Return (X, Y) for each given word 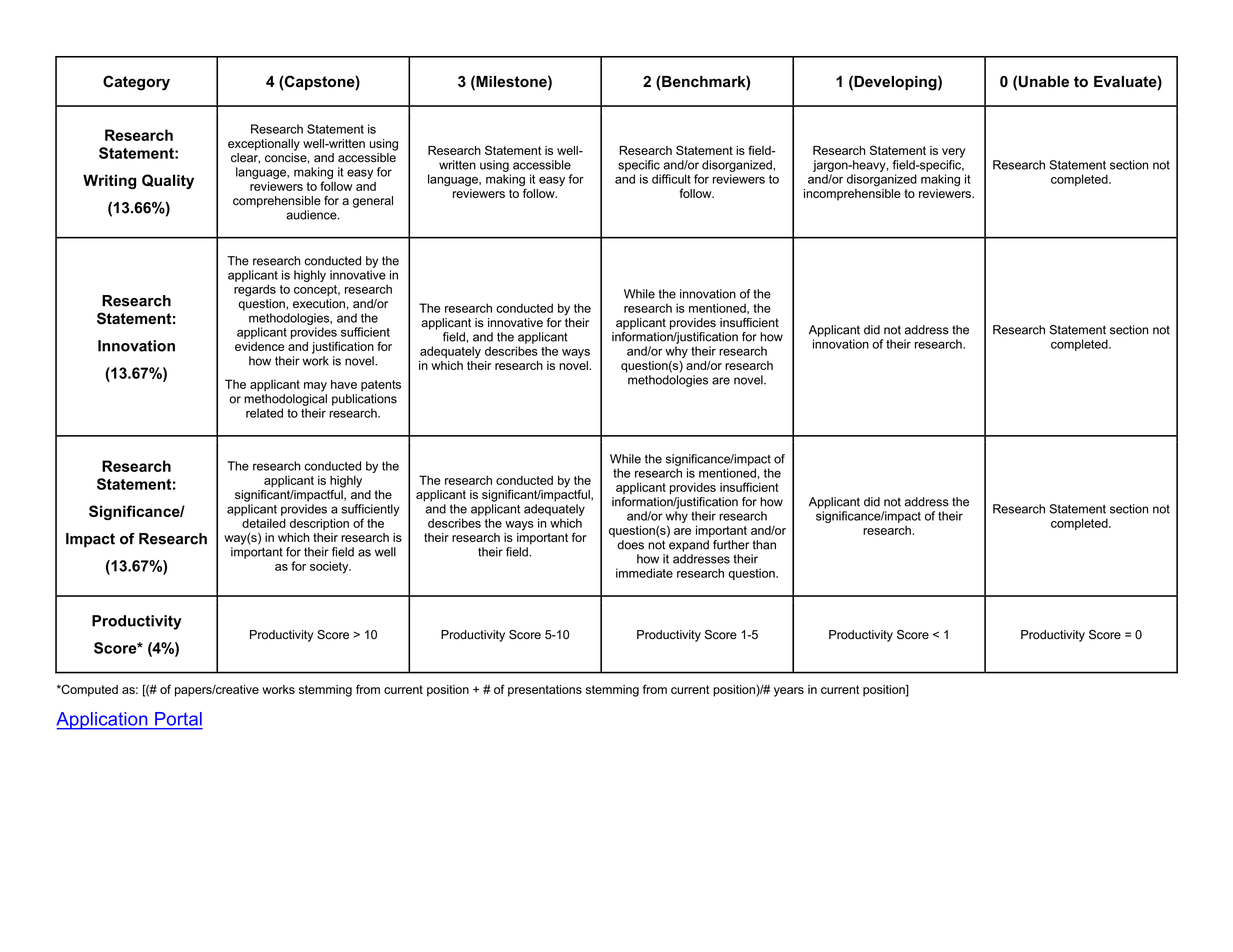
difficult (671, 179)
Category (136, 83)
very (954, 153)
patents (381, 385)
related (264, 413)
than (764, 545)
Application (103, 721)
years (789, 692)
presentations (545, 691)
